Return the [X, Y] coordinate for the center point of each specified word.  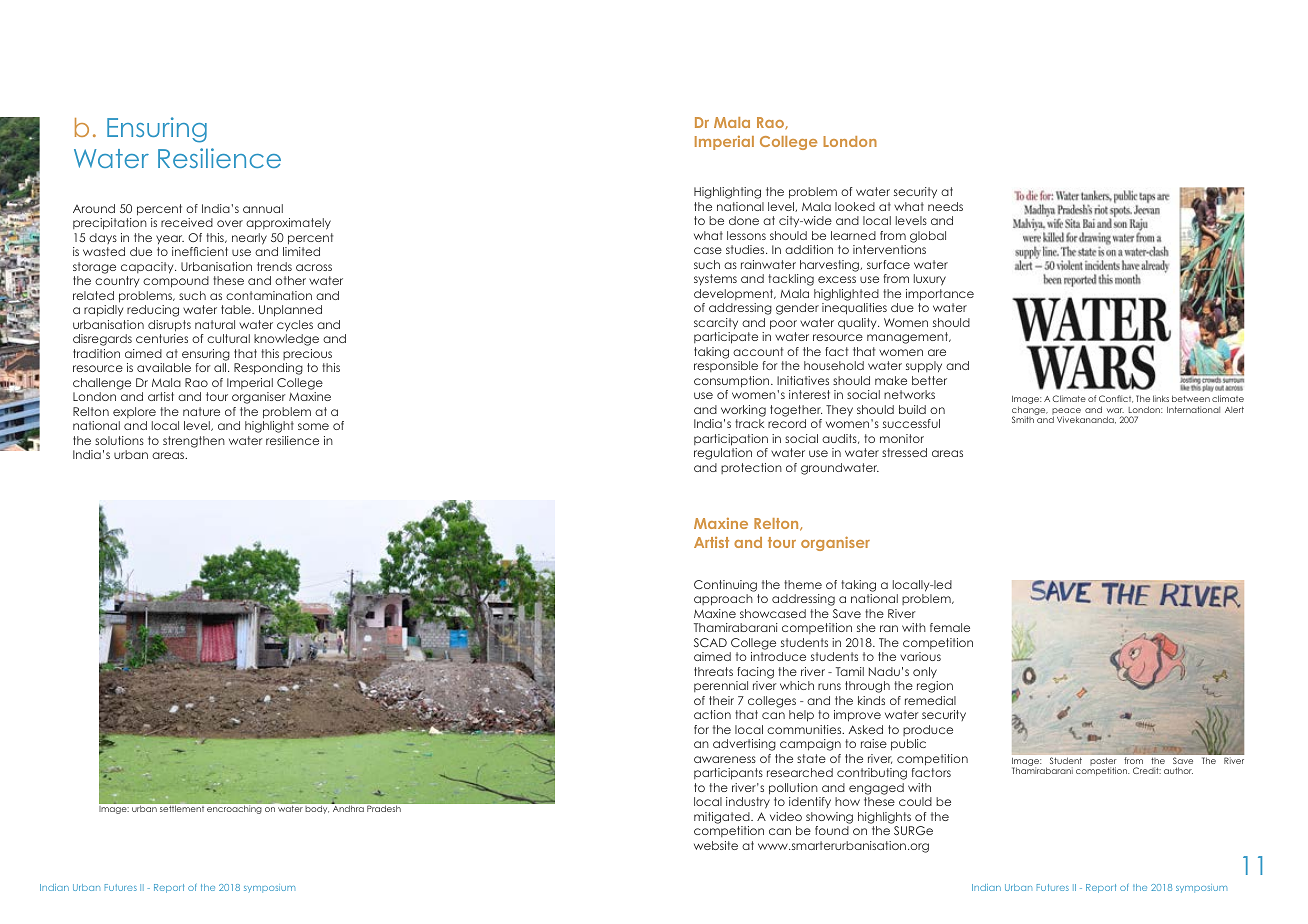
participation [731, 440]
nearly [249, 239]
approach [723, 600]
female [950, 627]
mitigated [723, 818]
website [716, 845]
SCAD [710, 642]
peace [1066, 412]
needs [945, 206]
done [744, 220]
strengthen [194, 442]
